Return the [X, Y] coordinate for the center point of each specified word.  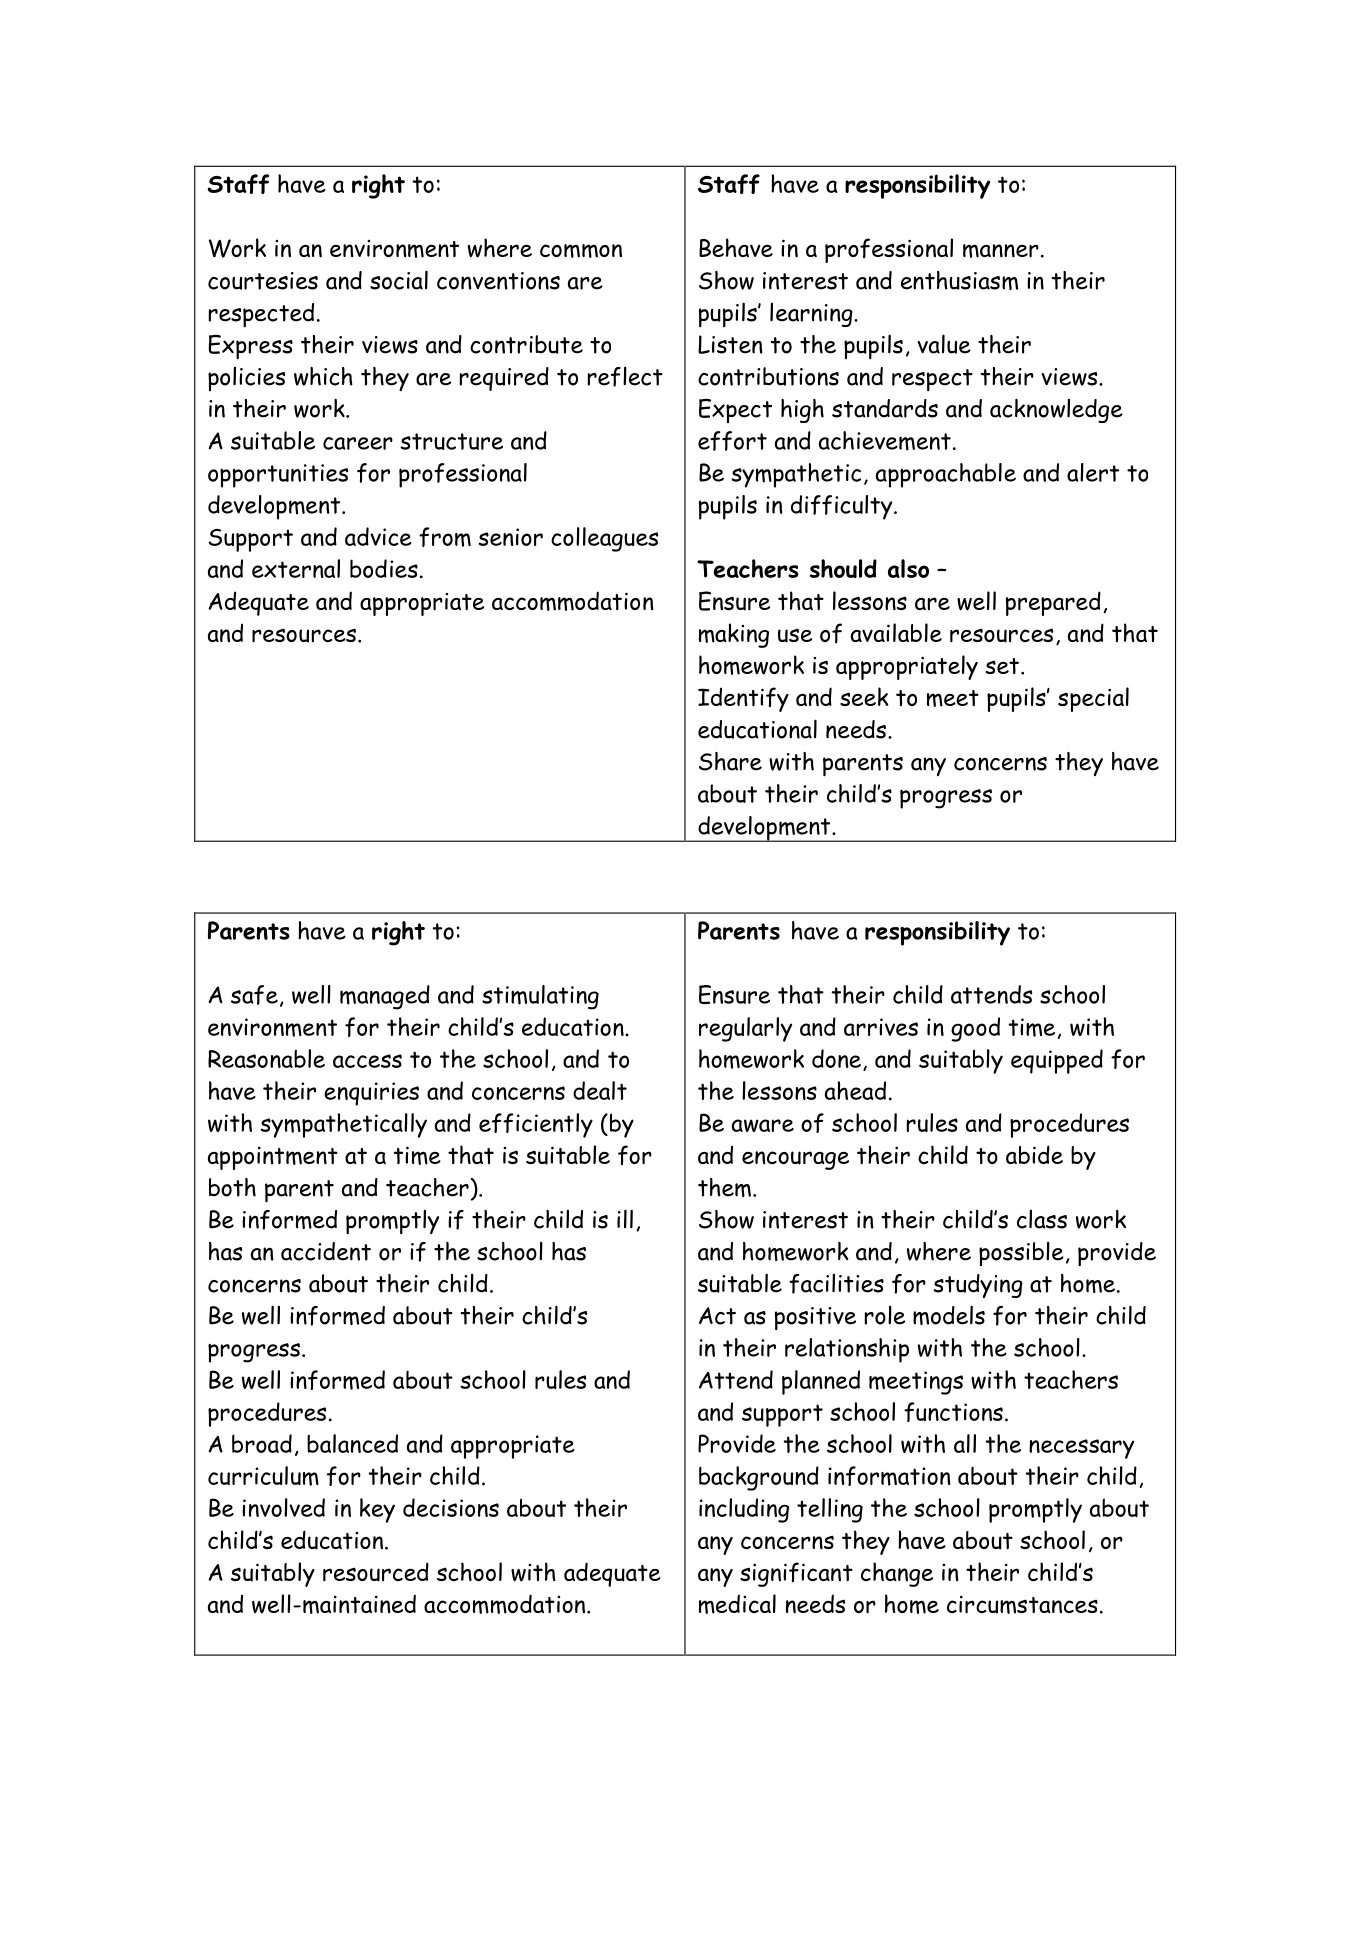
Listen [730, 344]
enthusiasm [959, 280]
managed [385, 997]
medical [737, 1604]
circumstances [1022, 1605]
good [975, 1029]
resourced [376, 1572]
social [399, 280]
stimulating [540, 997]
